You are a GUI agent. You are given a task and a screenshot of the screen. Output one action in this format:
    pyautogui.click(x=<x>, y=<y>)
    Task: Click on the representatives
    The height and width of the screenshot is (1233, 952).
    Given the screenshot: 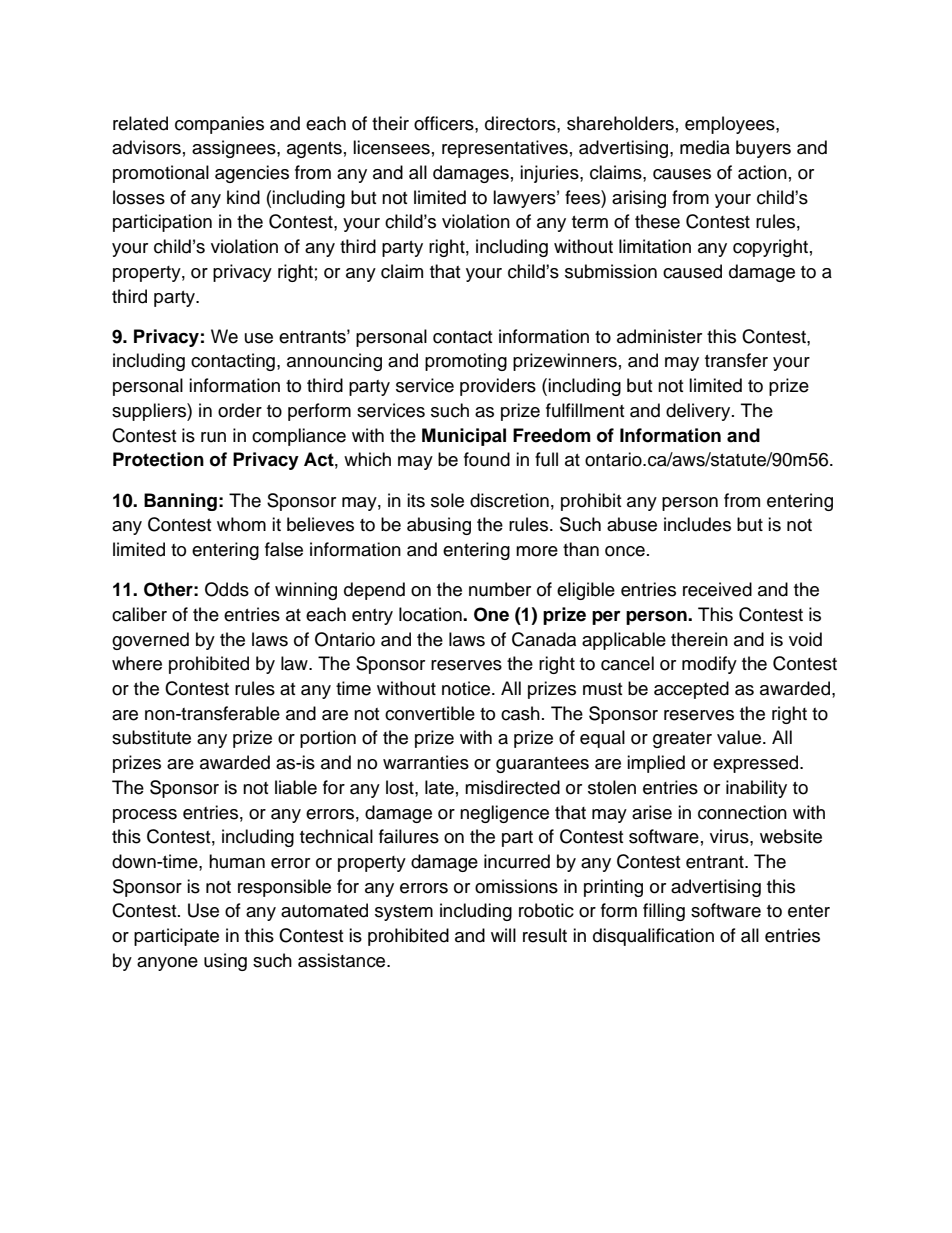 What is the action you would take?
    pyautogui.click(x=505, y=149)
